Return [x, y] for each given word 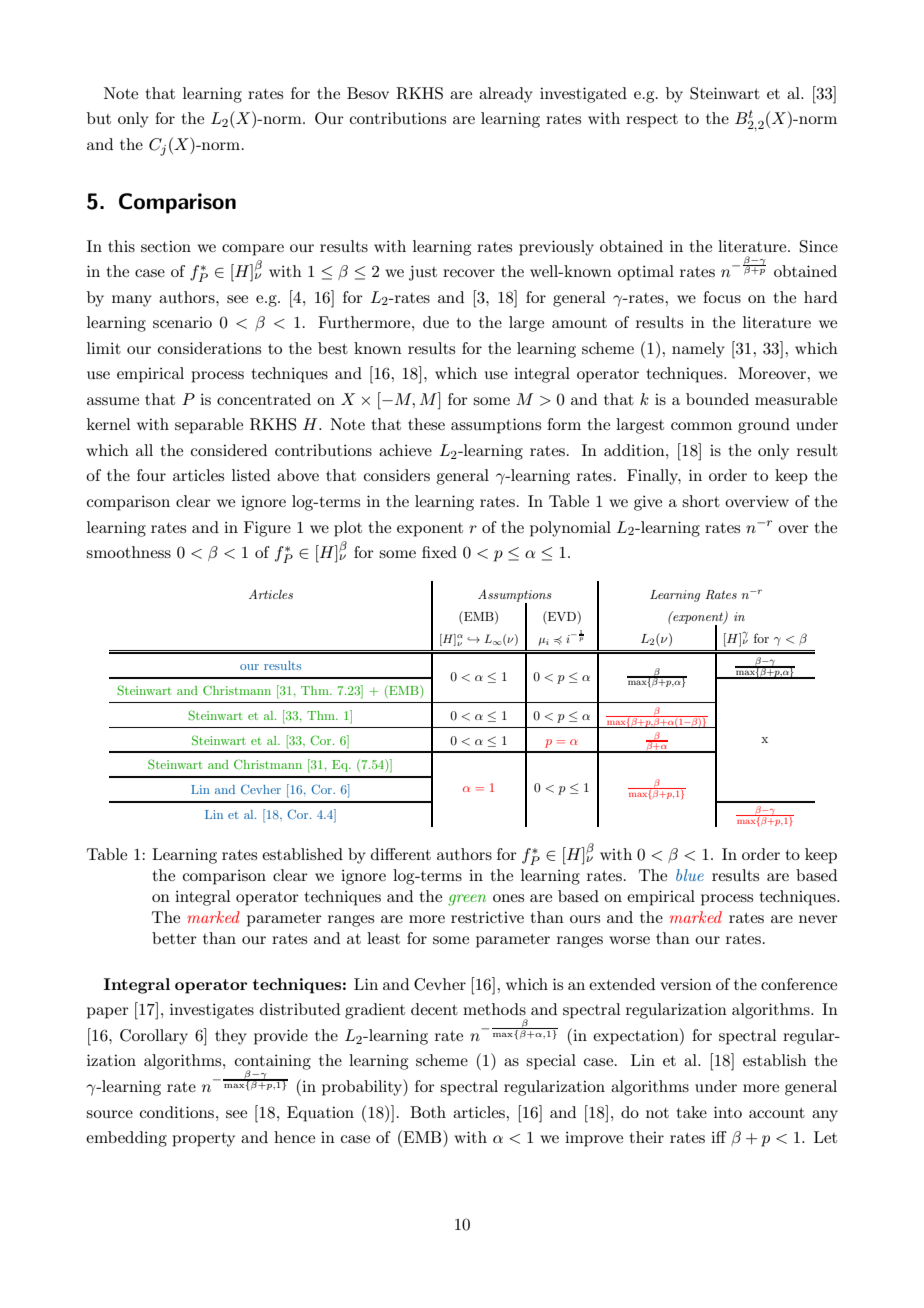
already [506, 95]
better [174, 938]
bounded [717, 399]
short [701, 501]
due [436, 322]
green [467, 900]
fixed [439, 552]
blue [690, 875]
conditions [178, 1112]
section [166, 246]
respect [652, 121]
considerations [209, 348]
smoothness [128, 552]
